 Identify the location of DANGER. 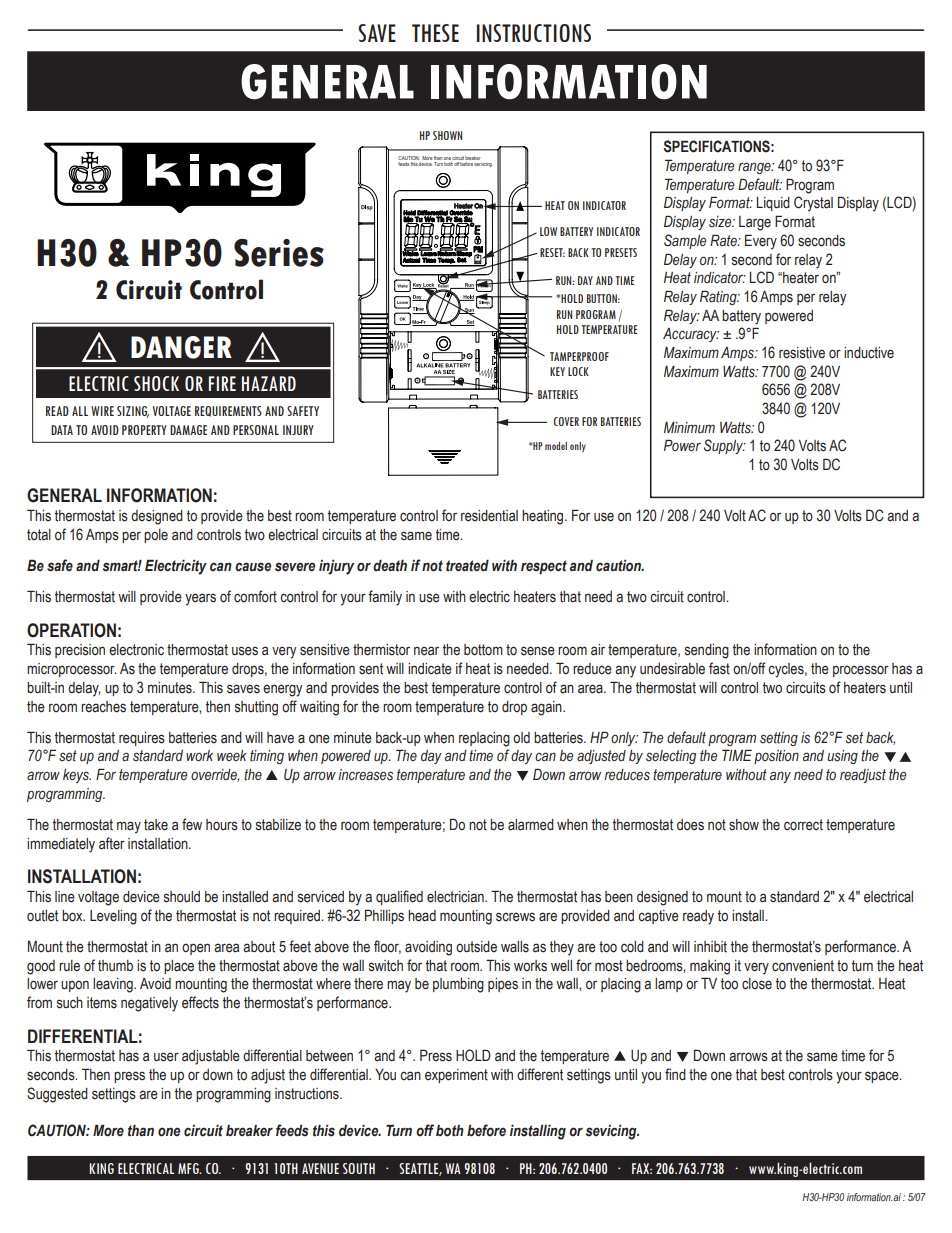
(181, 347).
